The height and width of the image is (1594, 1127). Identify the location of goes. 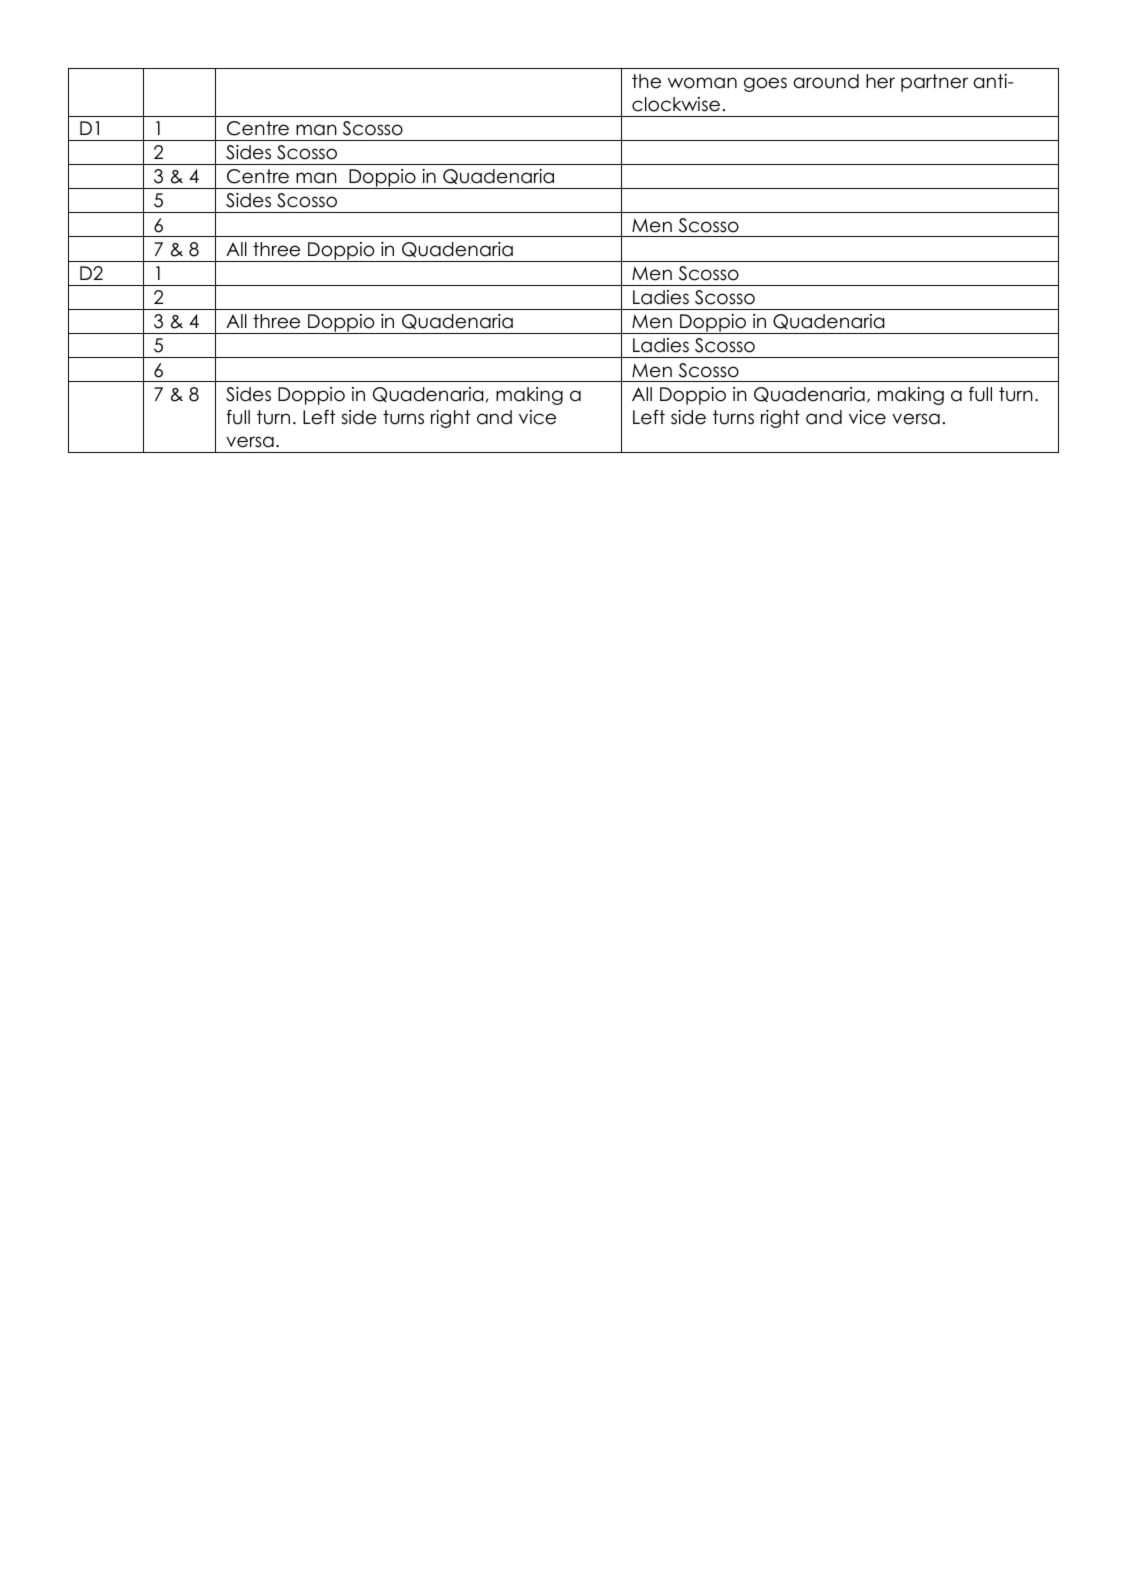
(765, 84).
